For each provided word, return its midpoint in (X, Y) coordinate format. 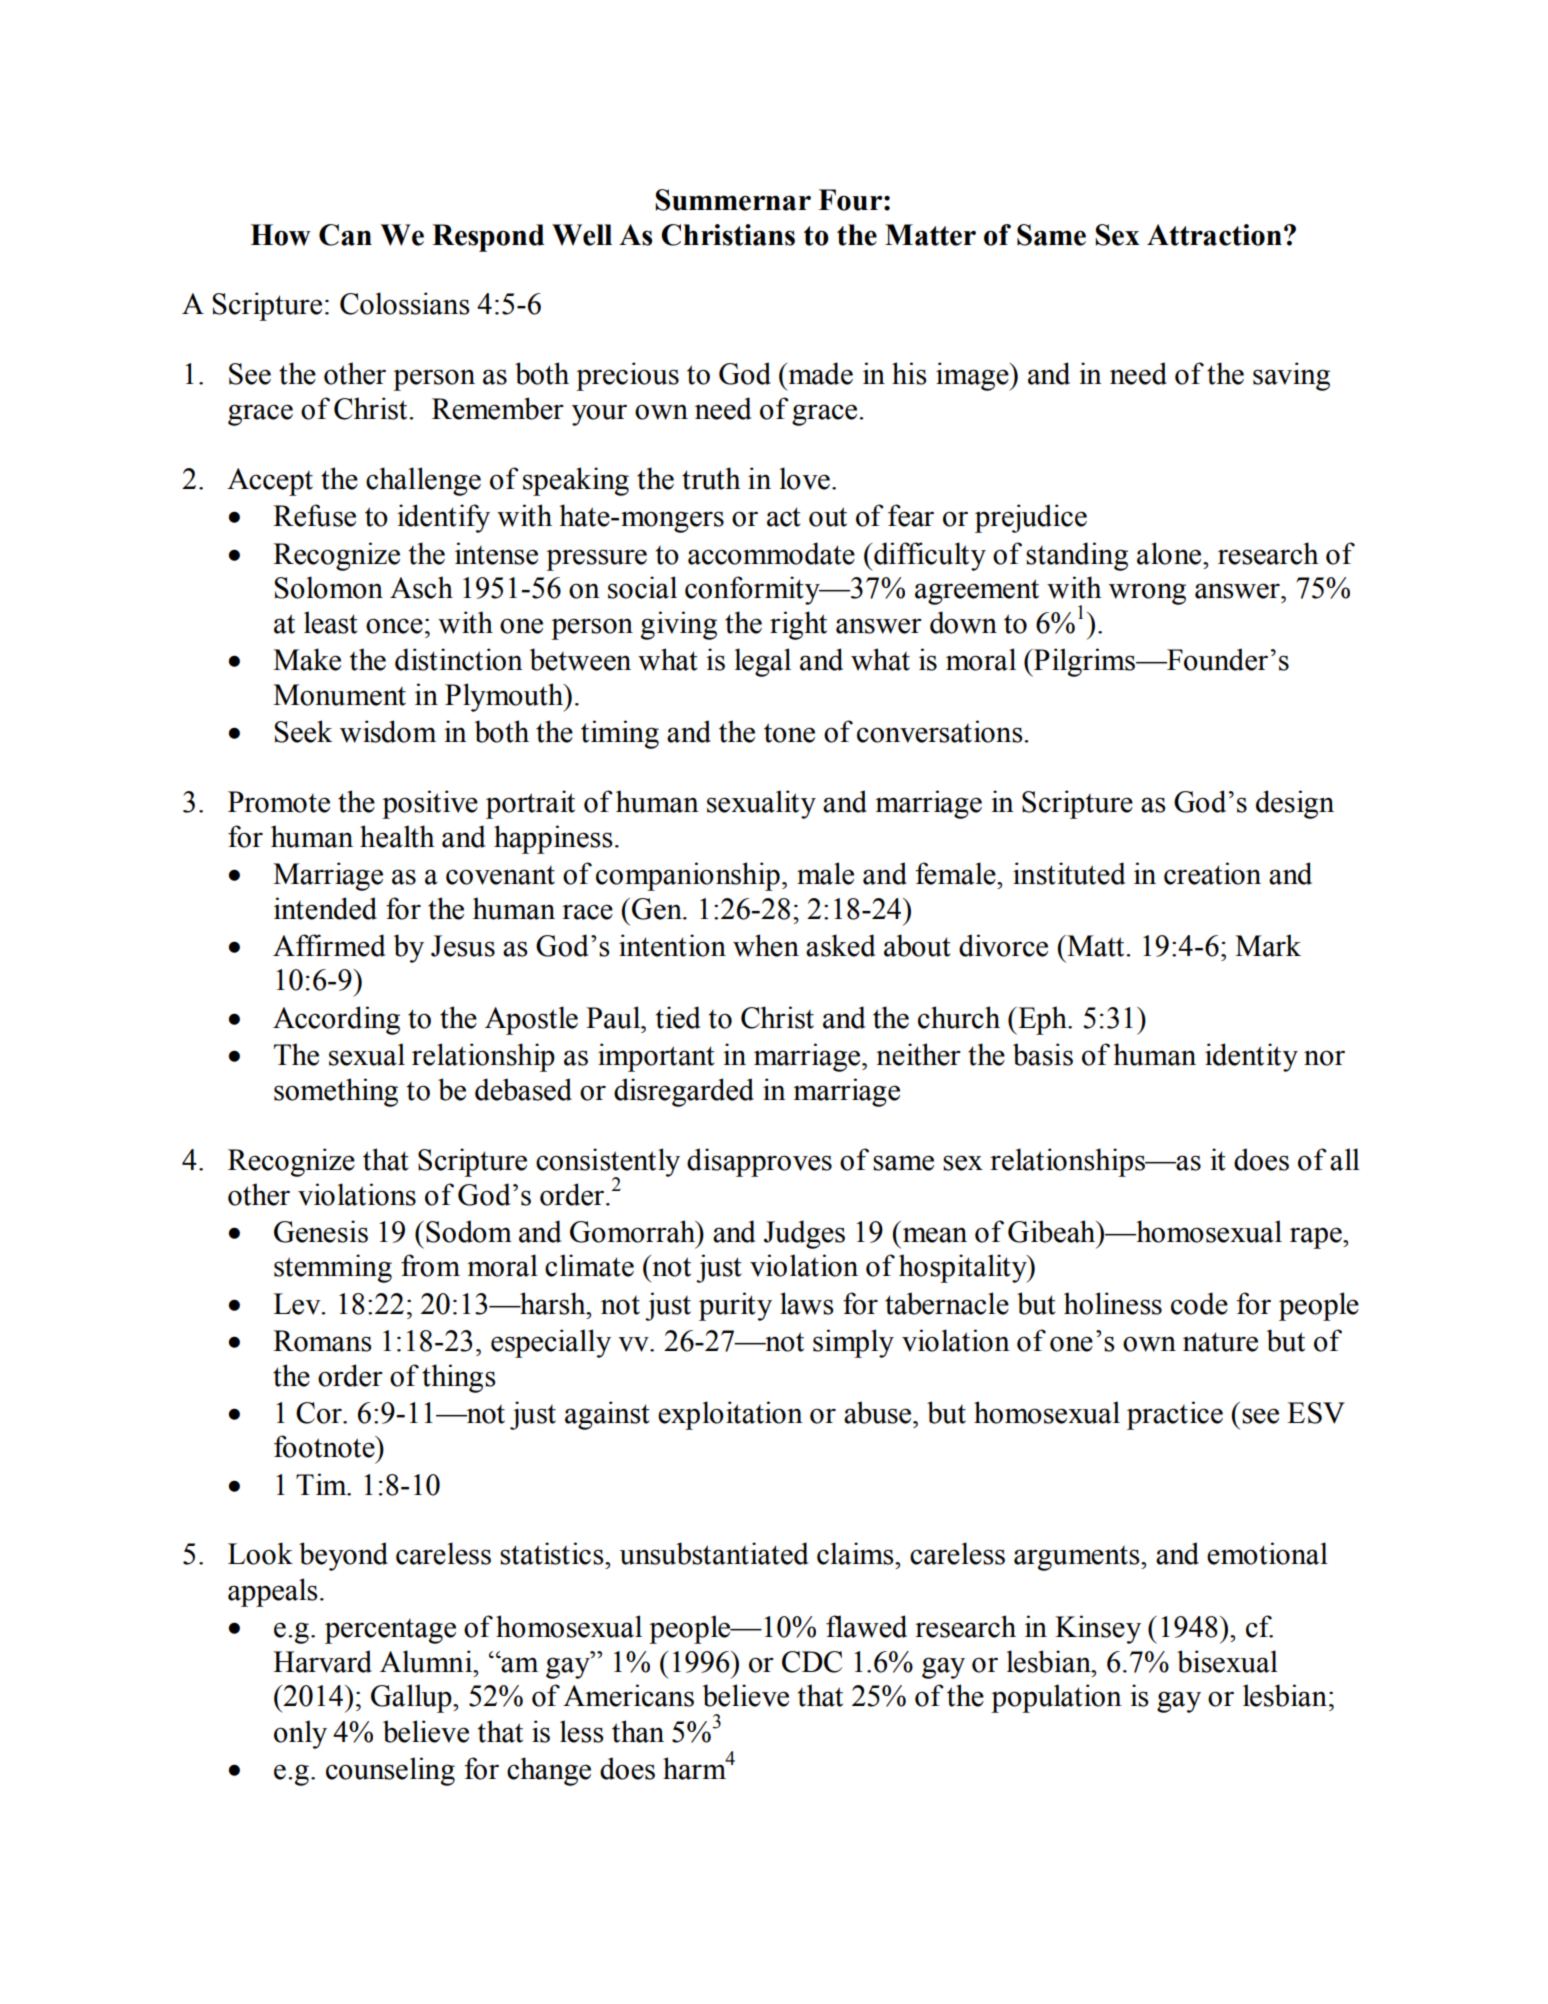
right (798, 625)
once (394, 626)
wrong (1147, 594)
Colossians (405, 303)
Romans (322, 1341)
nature (1220, 1342)
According (336, 1020)
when (766, 945)
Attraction (1214, 235)
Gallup (412, 1698)
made (819, 373)
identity (1251, 1057)
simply (853, 1343)
